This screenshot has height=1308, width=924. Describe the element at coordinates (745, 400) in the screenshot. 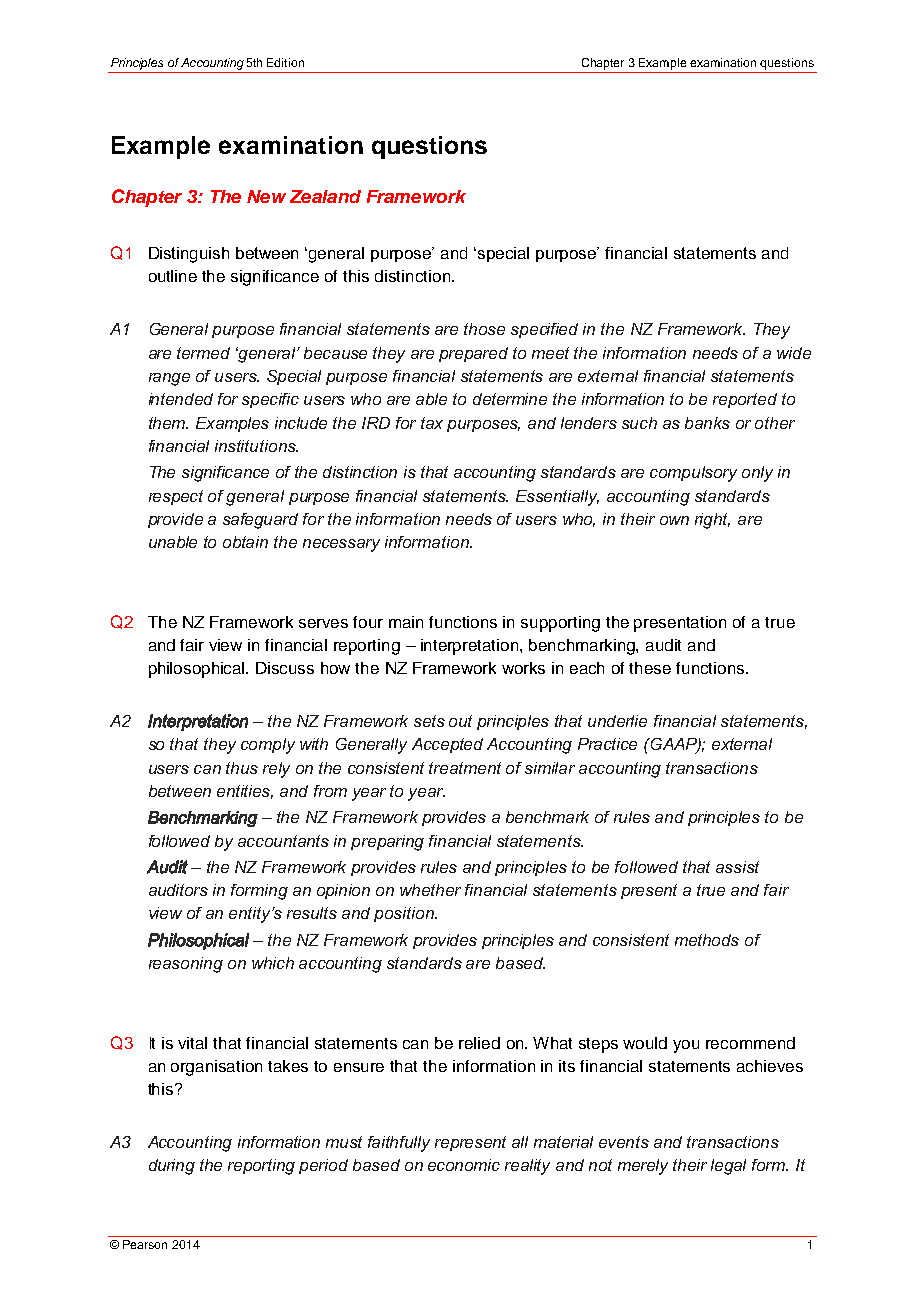

I see `reported` at that location.
